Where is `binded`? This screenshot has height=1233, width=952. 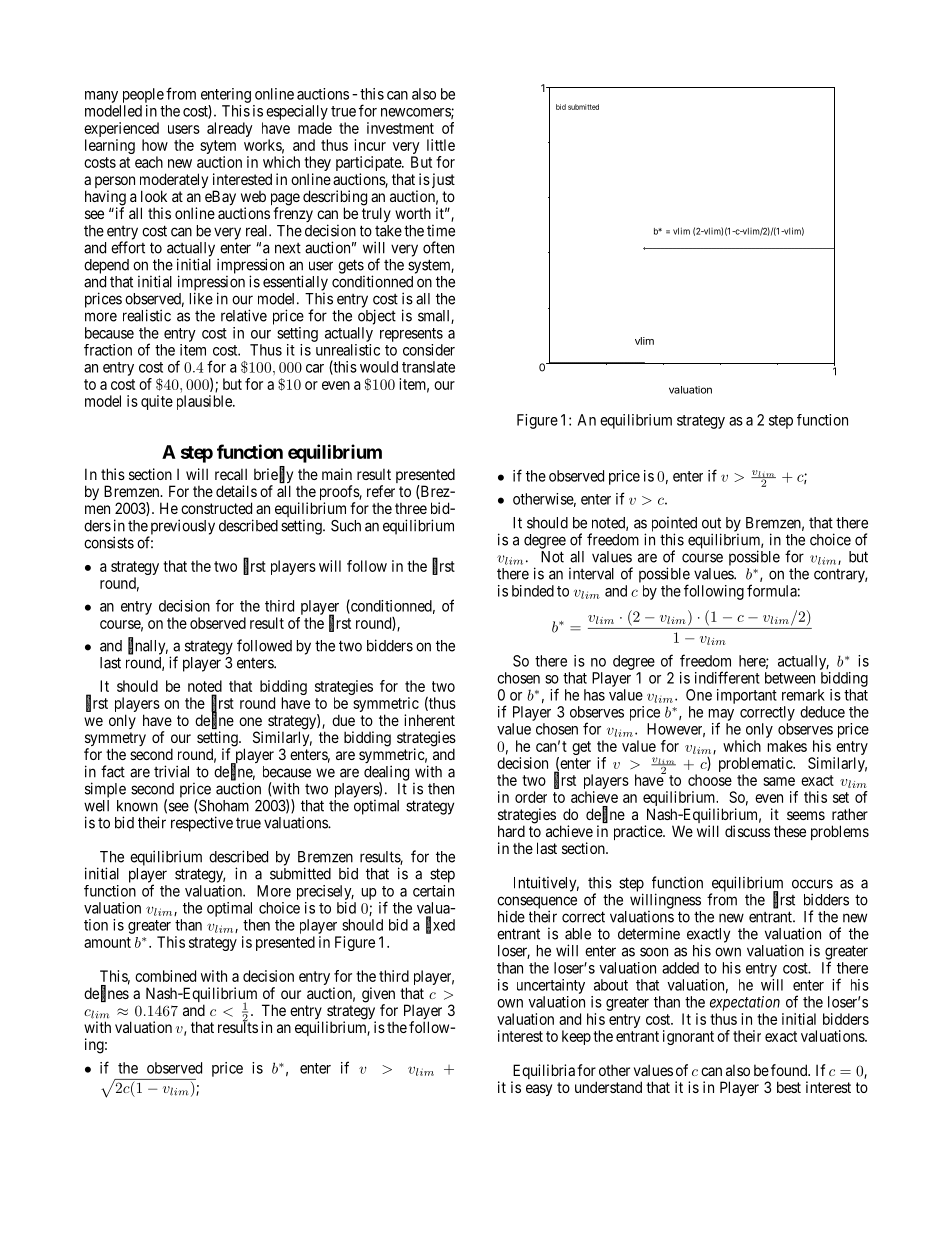 binded is located at coordinates (533, 591).
